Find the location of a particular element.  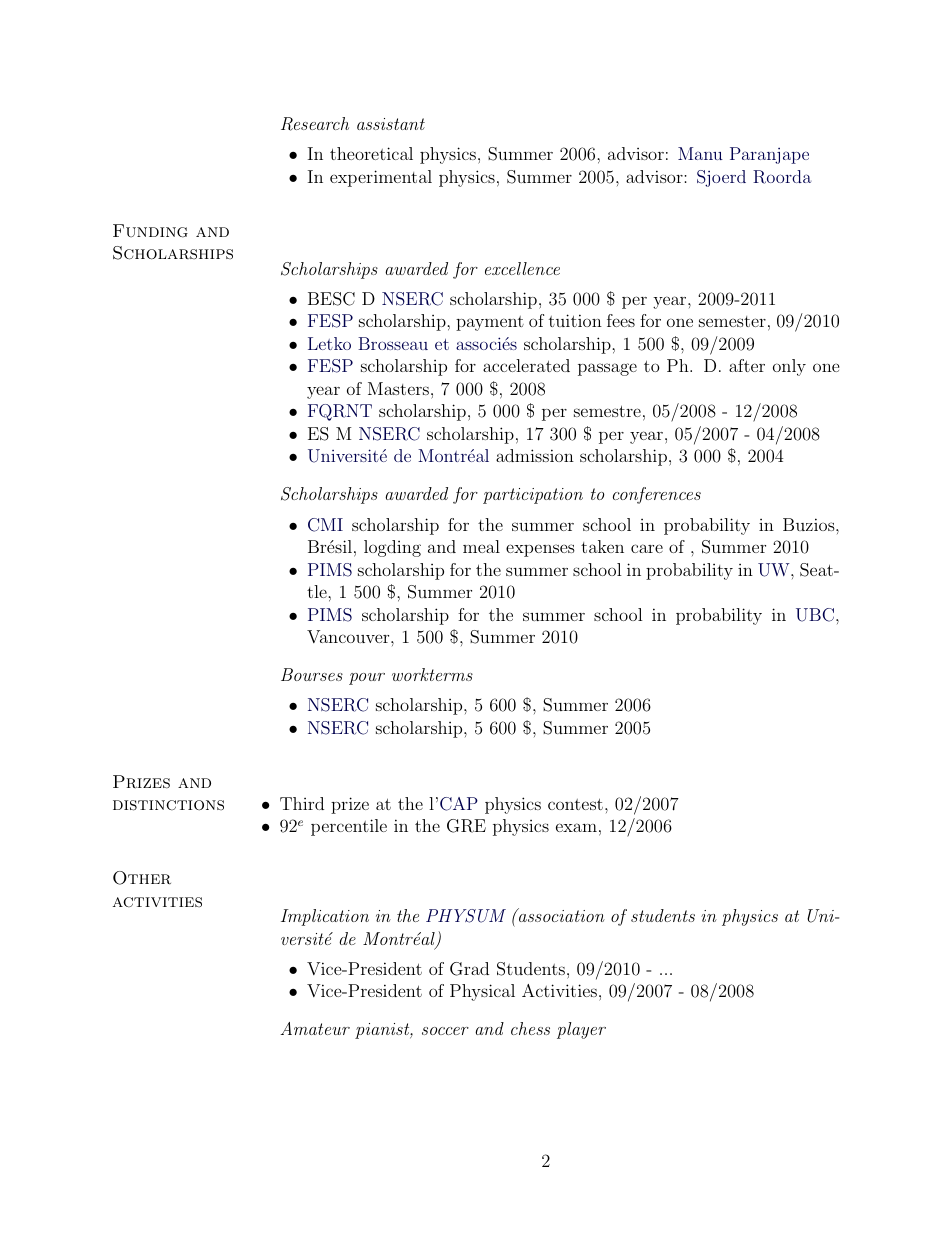

Amateur is located at coordinates (315, 1028).
